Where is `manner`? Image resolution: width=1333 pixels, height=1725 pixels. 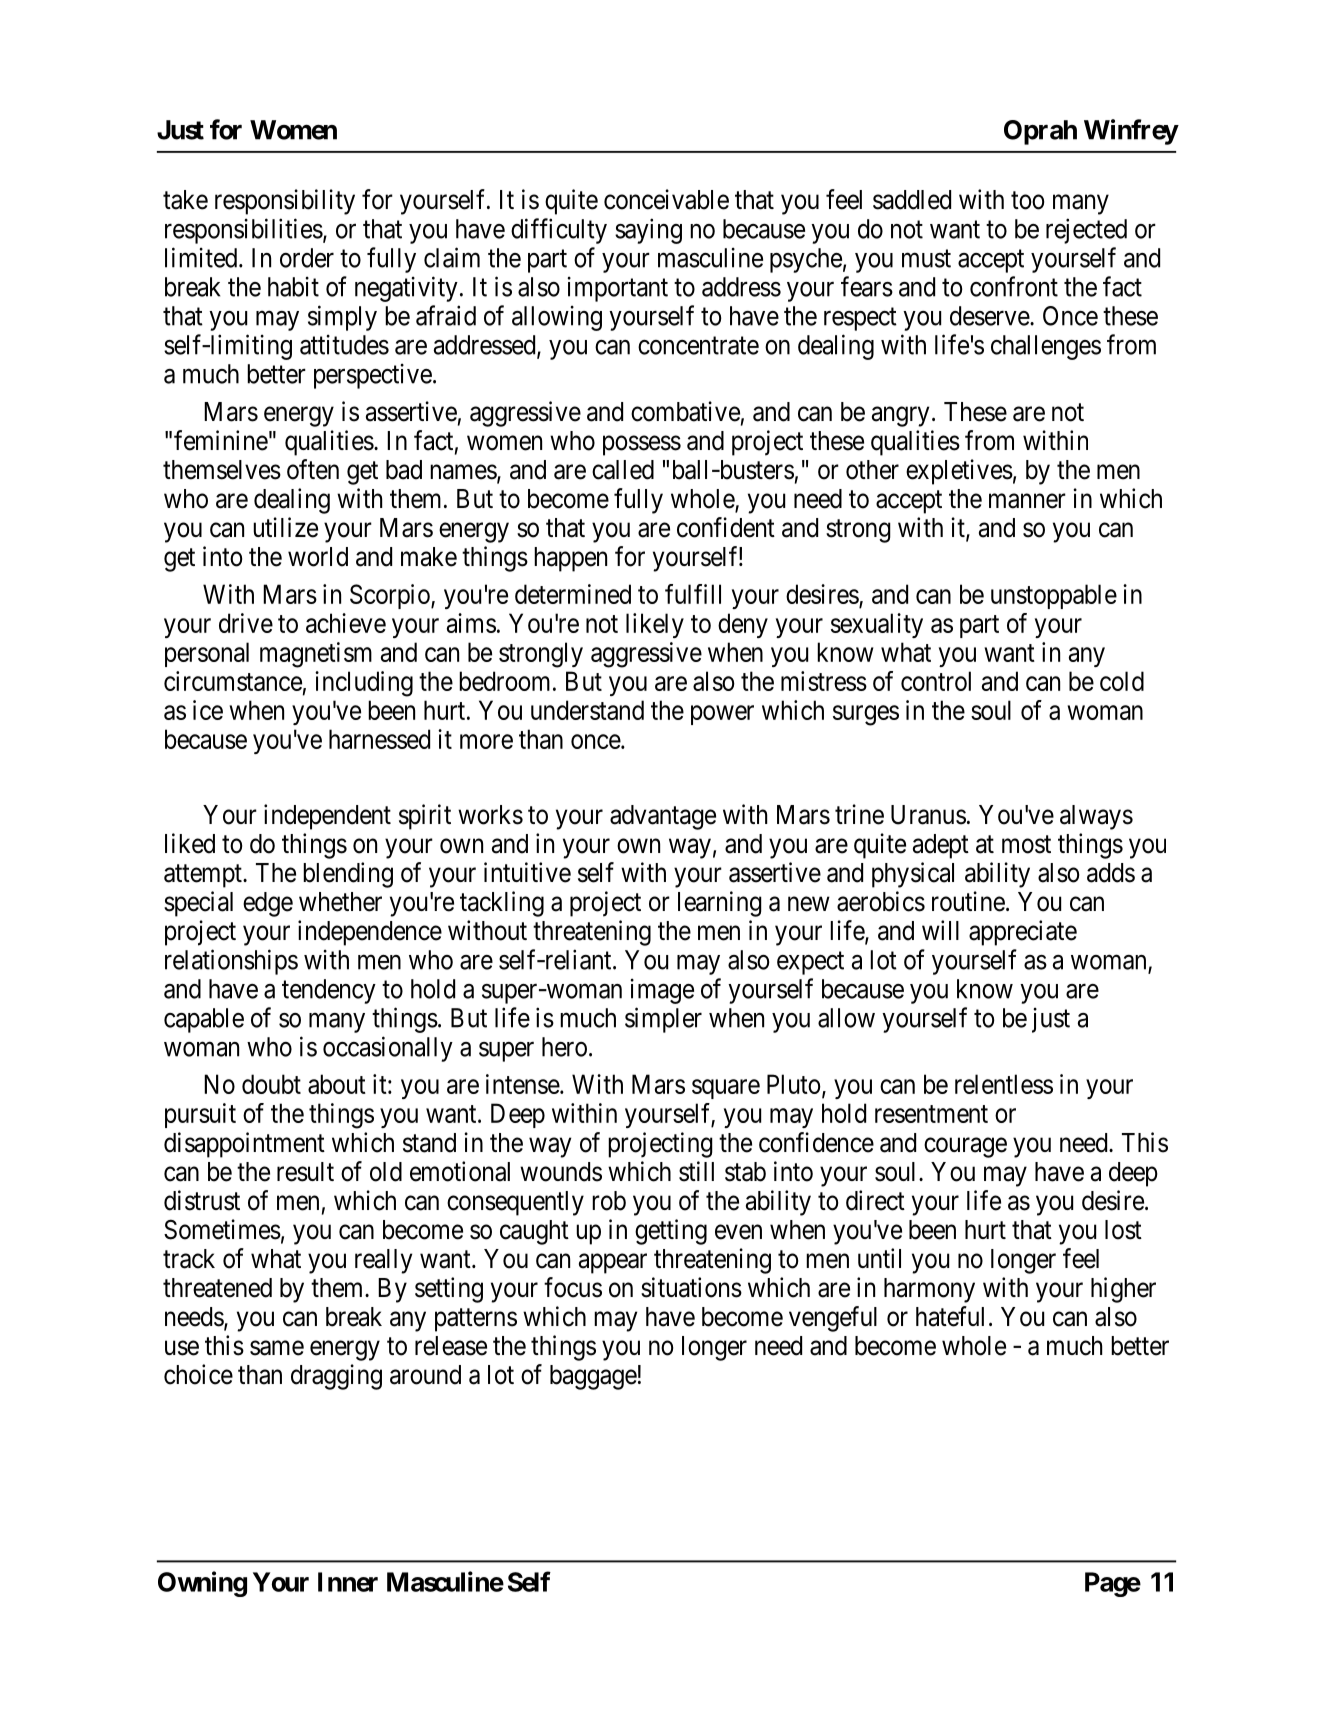
manner is located at coordinates (1027, 501).
